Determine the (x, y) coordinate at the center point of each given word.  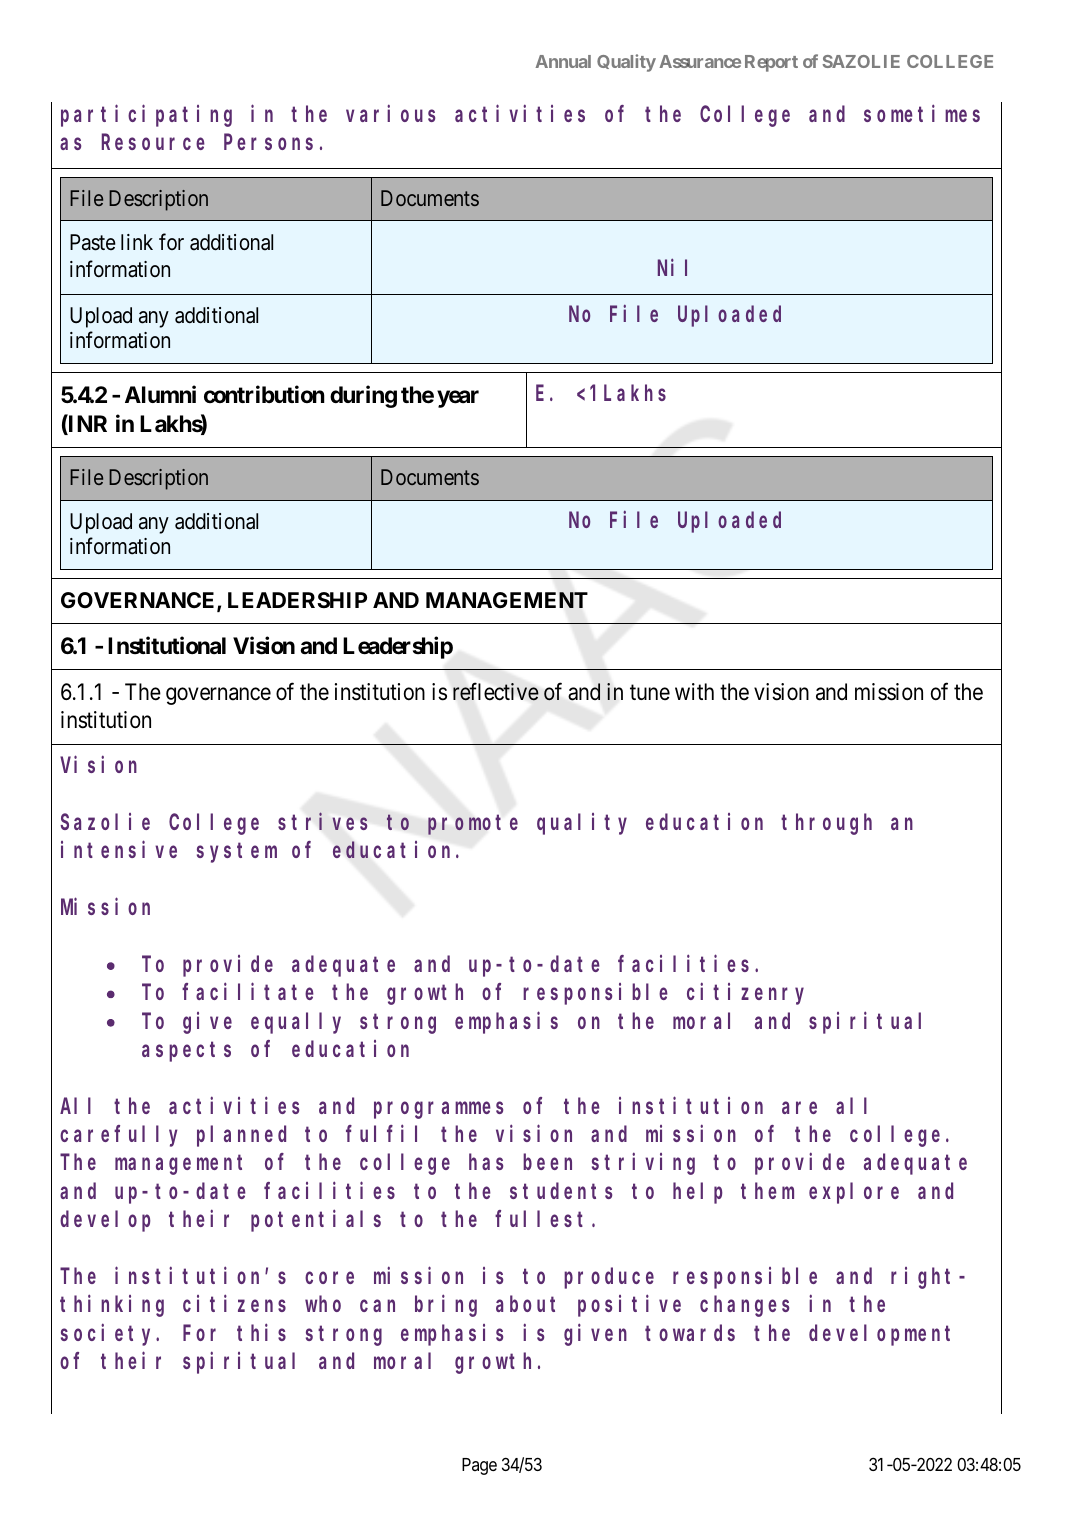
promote (473, 825)
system (237, 853)
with (694, 691)
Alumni (160, 394)
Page (479, 1466)
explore (854, 1193)
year (458, 399)
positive (629, 1306)
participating (146, 116)
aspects (186, 1052)
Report (771, 63)
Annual (563, 61)
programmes (438, 1110)
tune (650, 692)
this (261, 1332)
